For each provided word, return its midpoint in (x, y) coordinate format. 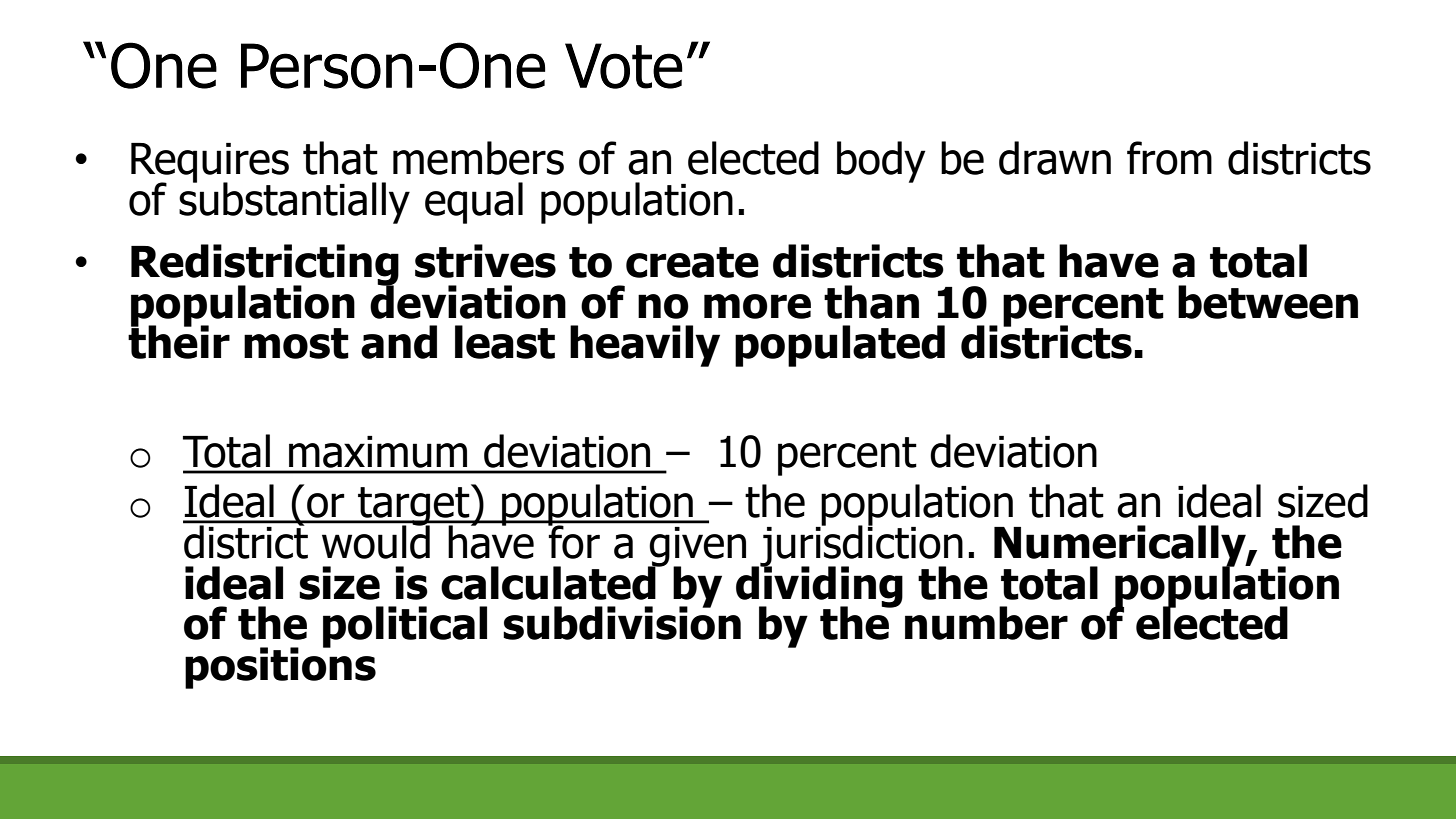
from (1169, 158)
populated (840, 346)
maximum (378, 452)
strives (485, 261)
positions (280, 667)
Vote (624, 66)
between (1268, 302)
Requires (210, 164)
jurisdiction (860, 546)
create (692, 262)
